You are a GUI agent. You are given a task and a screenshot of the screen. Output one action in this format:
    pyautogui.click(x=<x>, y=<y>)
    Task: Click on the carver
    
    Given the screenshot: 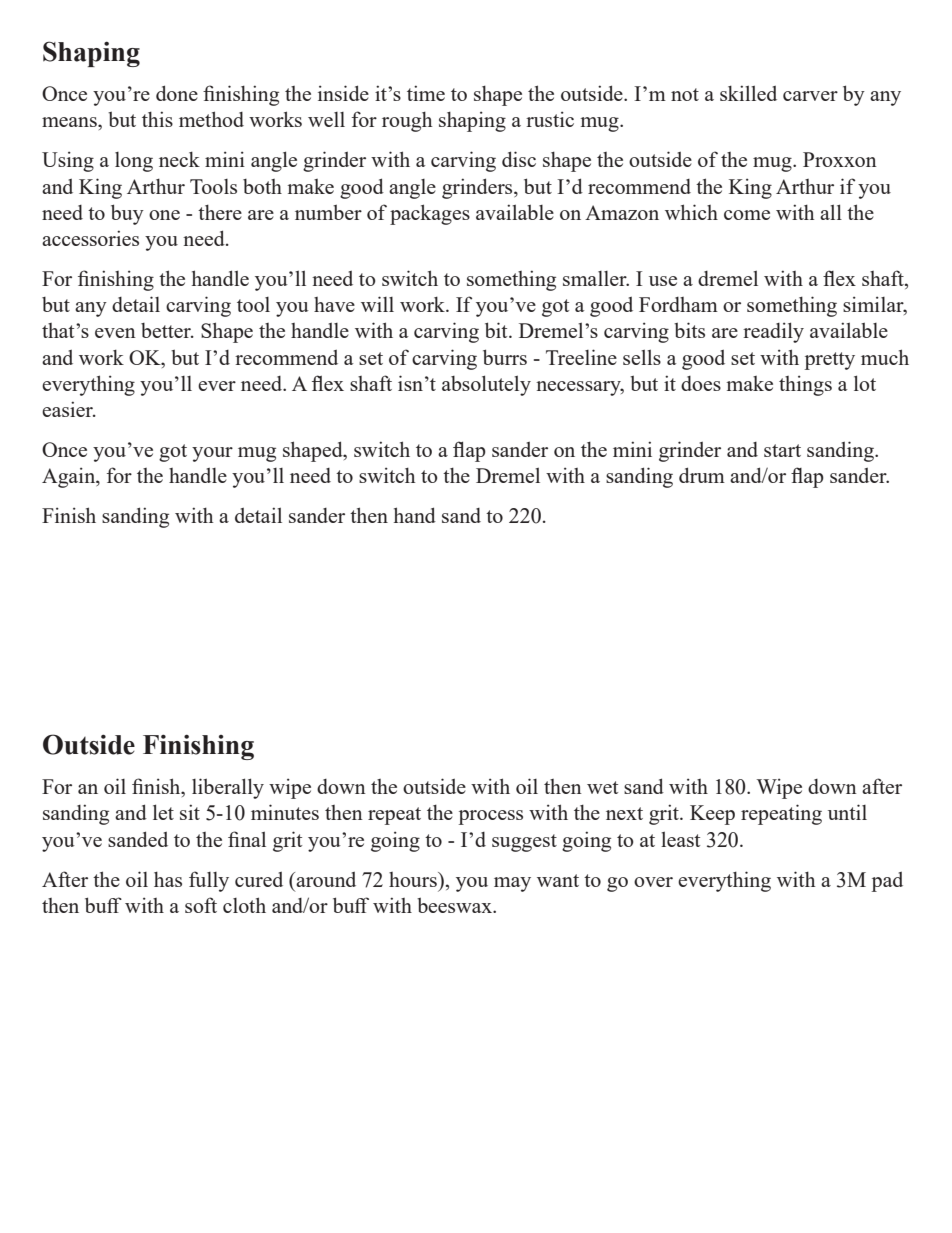 What is the action you would take?
    pyautogui.click(x=810, y=96)
